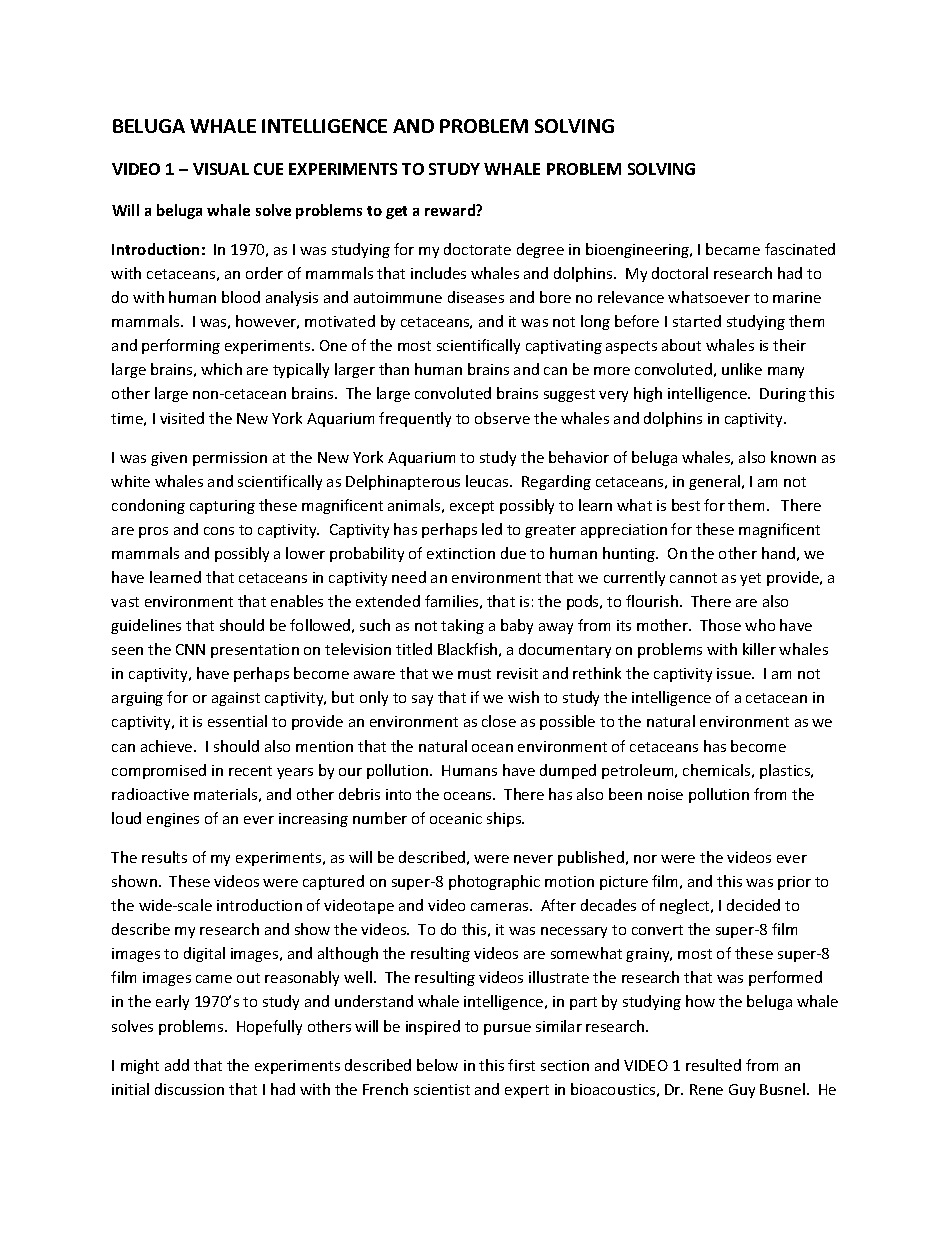 This screenshot has height=1233, width=952. I want to click on fascinated, so click(800, 249).
